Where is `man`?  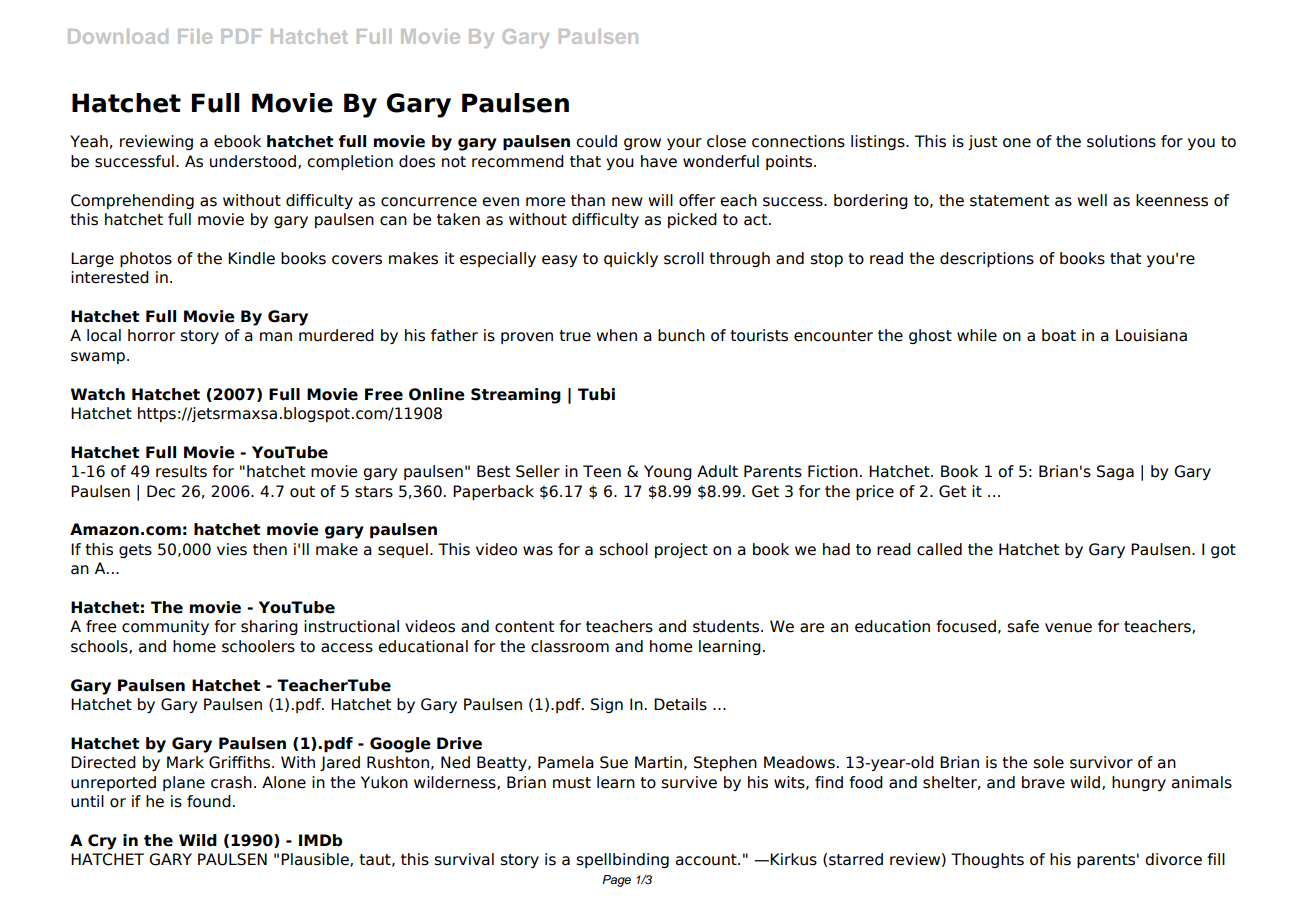
man is located at coordinates (276, 337).
